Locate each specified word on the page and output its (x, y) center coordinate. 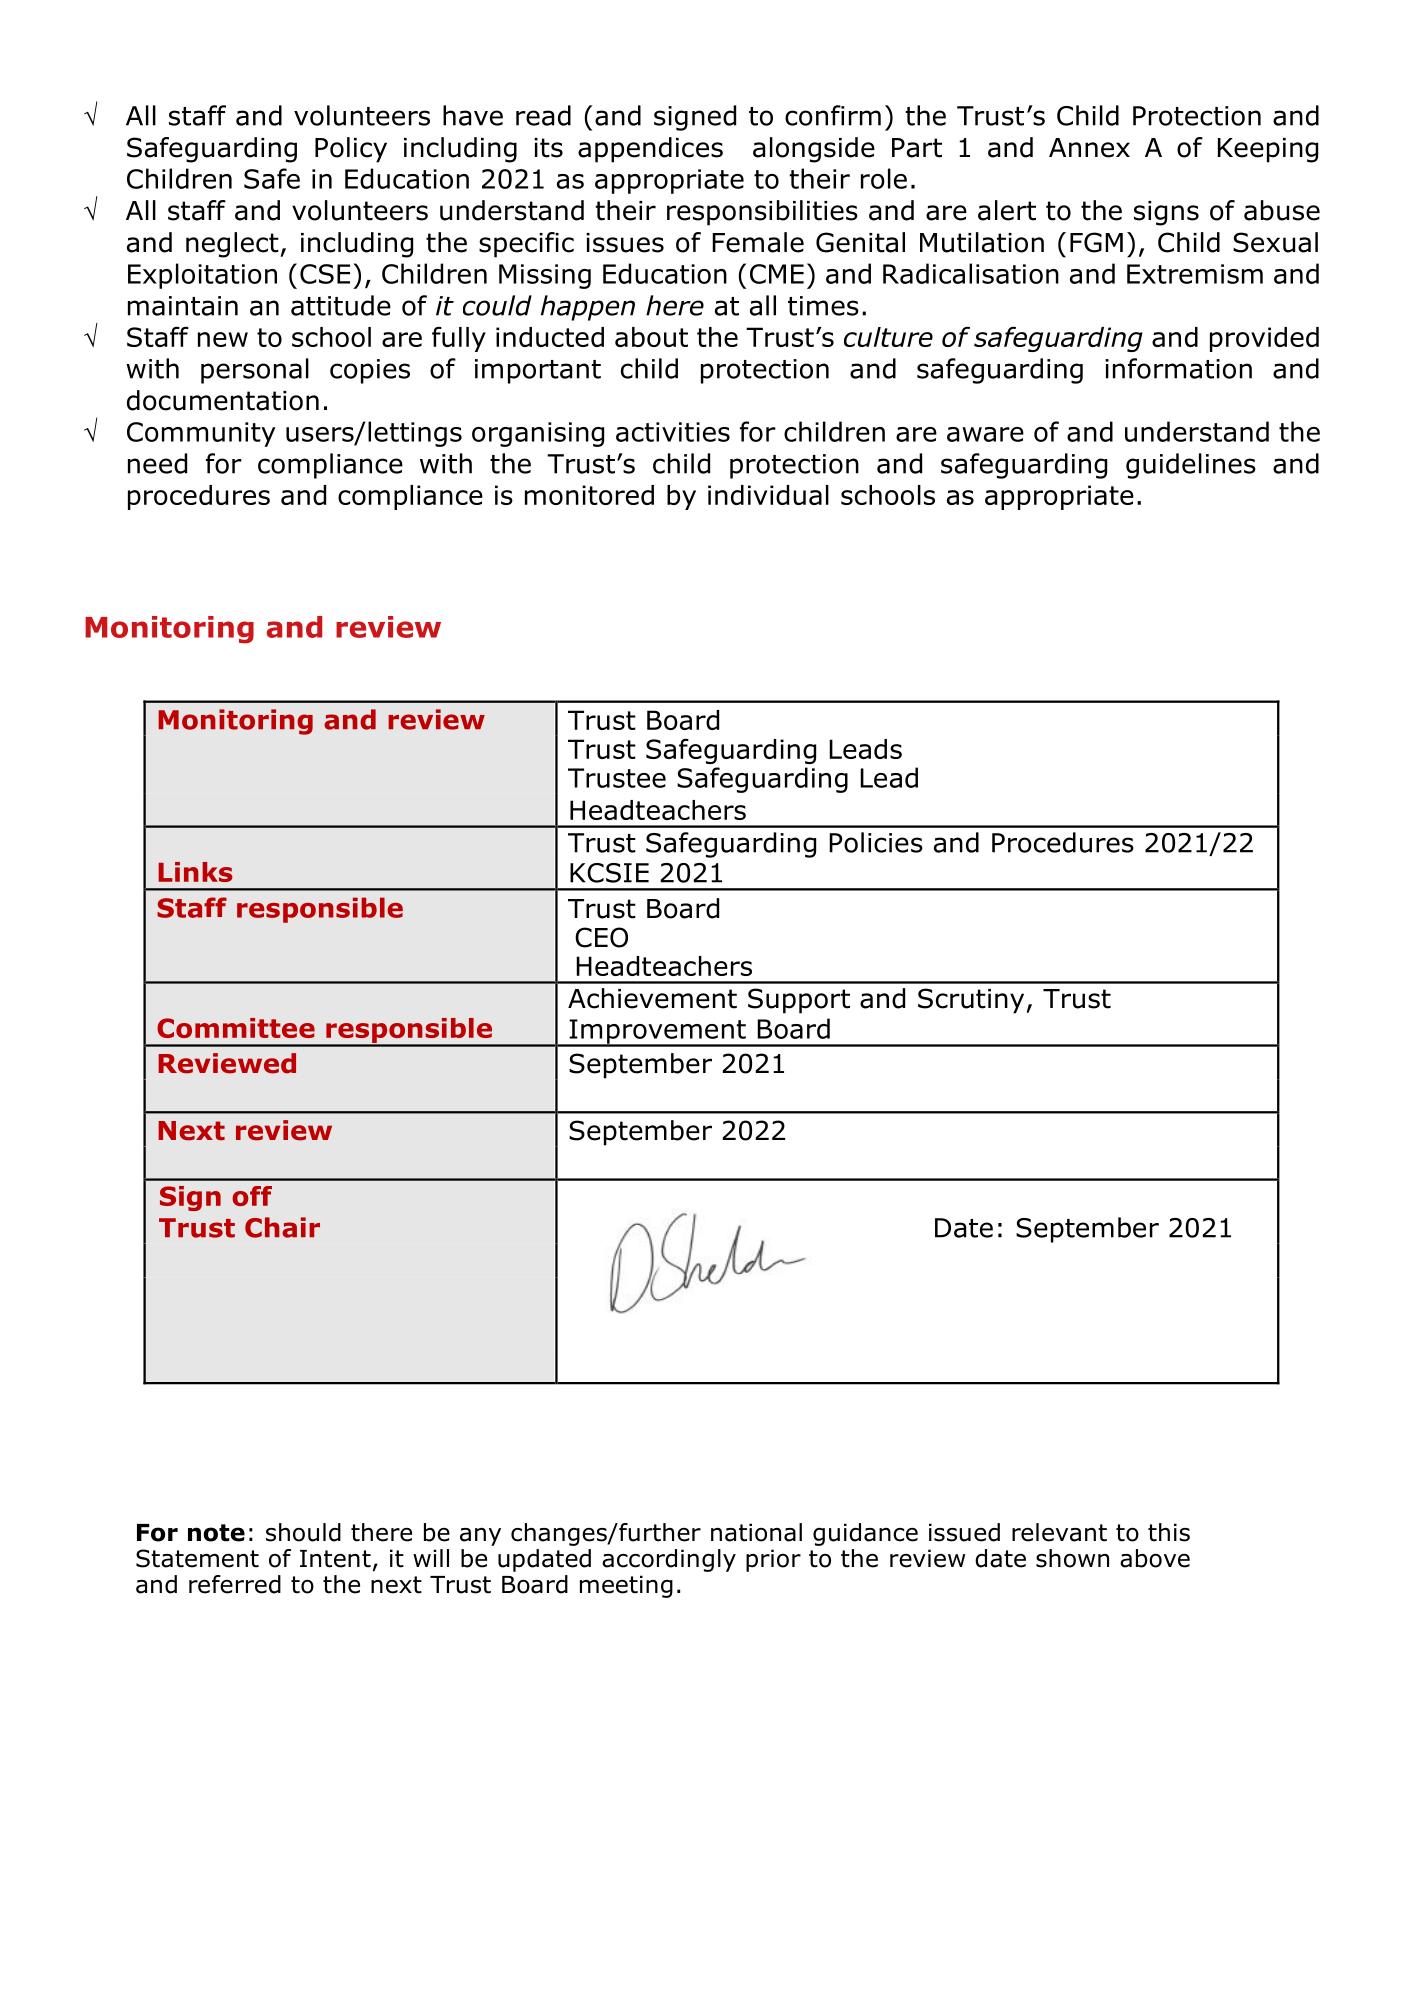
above (1155, 1558)
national (756, 1532)
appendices (650, 150)
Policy (351, 150)
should (303, 1532)
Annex (1089, 148)
